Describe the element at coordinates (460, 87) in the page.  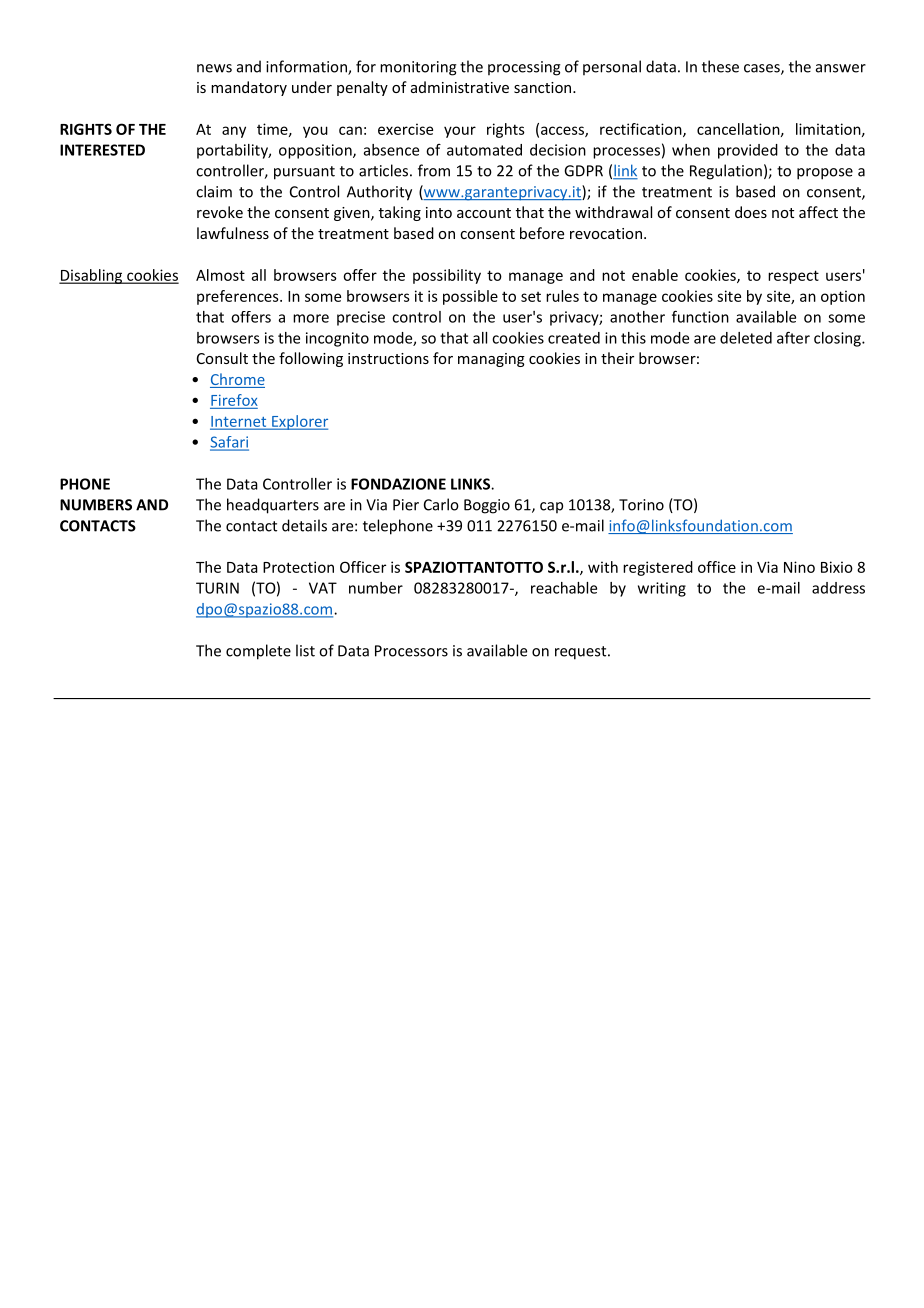
I see `administrative` at that location.
